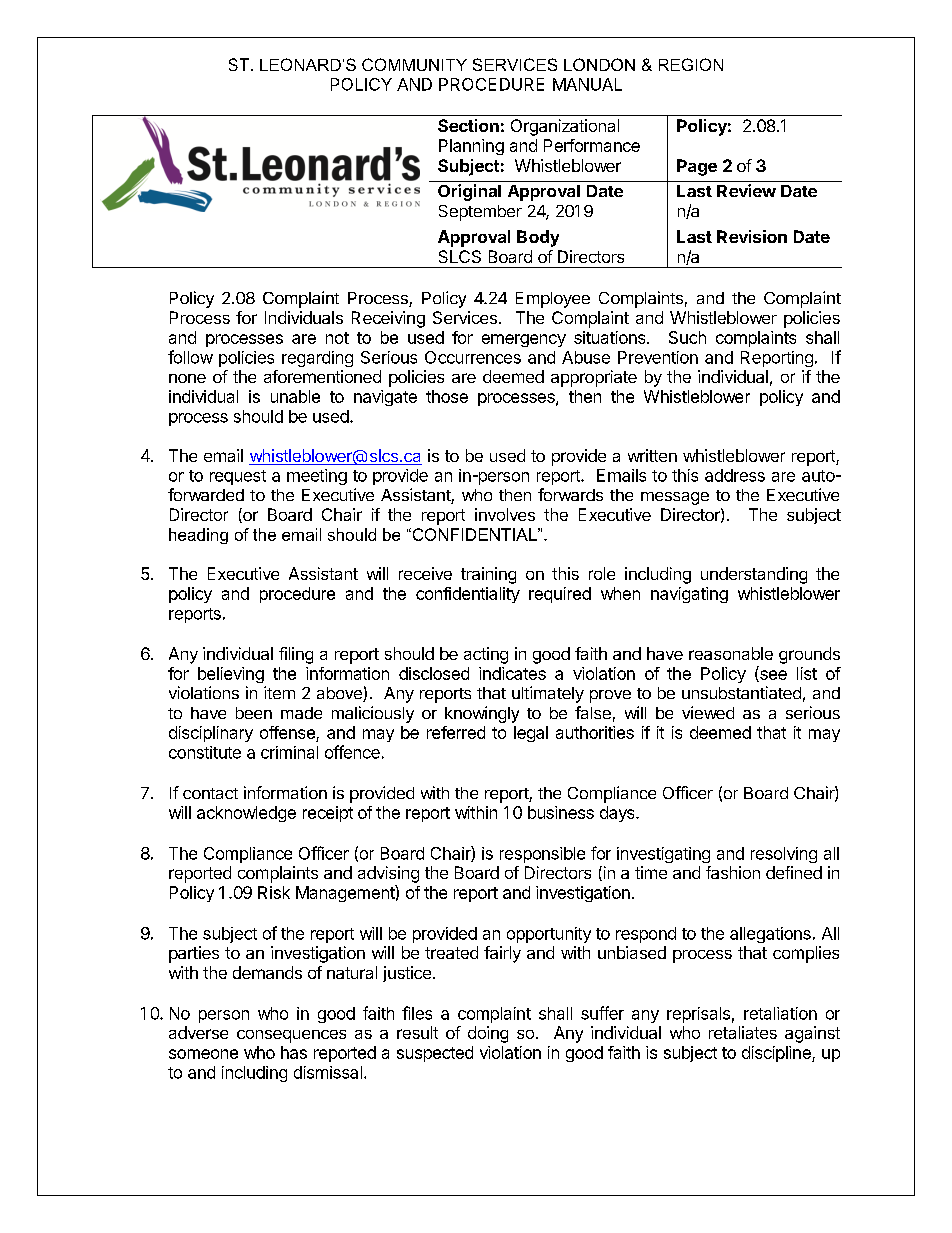 This page has height=1233, width=952. What do you see at coordinates (468, 125) in the page?
I see `Section` at bounding box center [468, 125].
